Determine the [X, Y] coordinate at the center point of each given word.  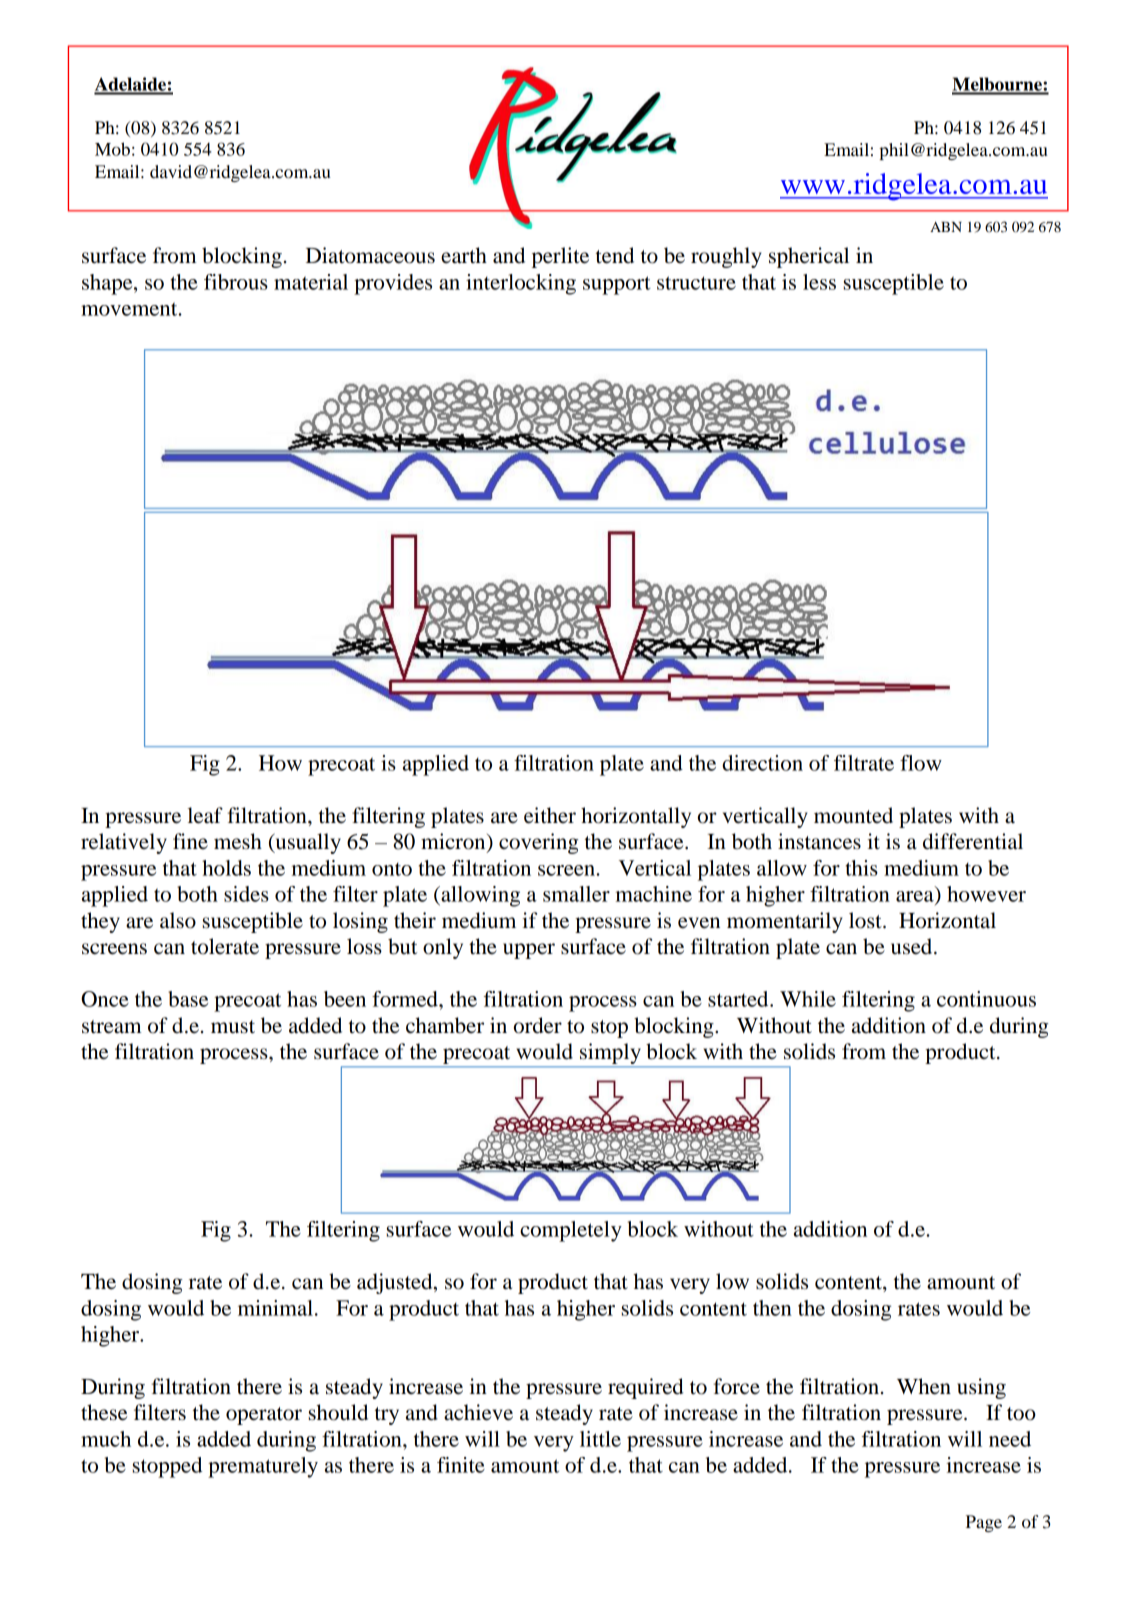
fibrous [236, 282]
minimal [275, 1308]
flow [921, 763]
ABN [946, 227]
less [819, 282]
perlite [560, 257]
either [550, 815]
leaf [205, 815]
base [188, 999]
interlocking [521, 284]
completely [571, 1231]
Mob [112, 149]
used [913, 946]
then [772, 1308]
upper [529, 951]
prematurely [263, 1467]
